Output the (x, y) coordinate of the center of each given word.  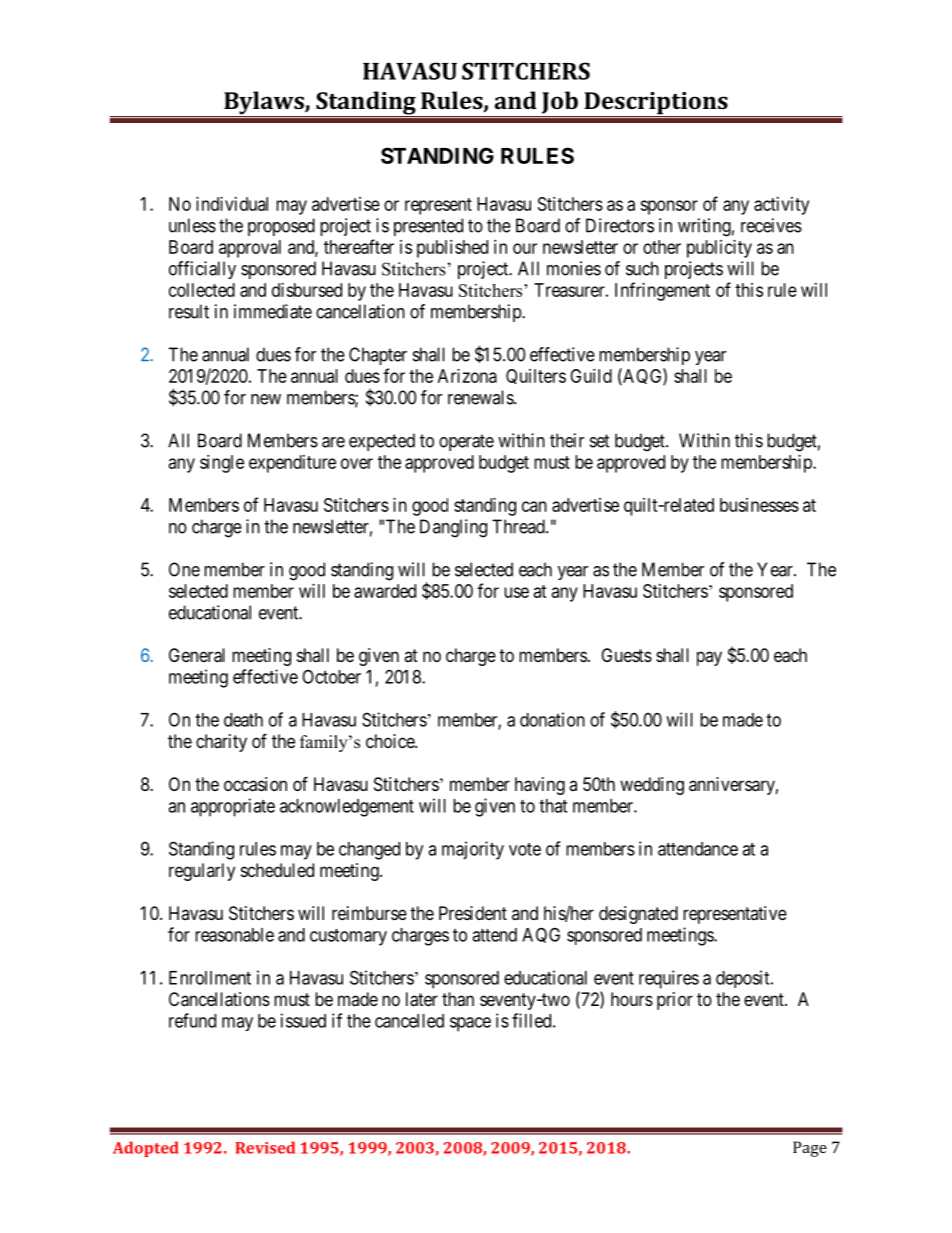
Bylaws (264, 104)
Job (560, 102)
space (470, 1024)
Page (810, 1149)
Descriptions (656, 104)
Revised (265, 1147)
